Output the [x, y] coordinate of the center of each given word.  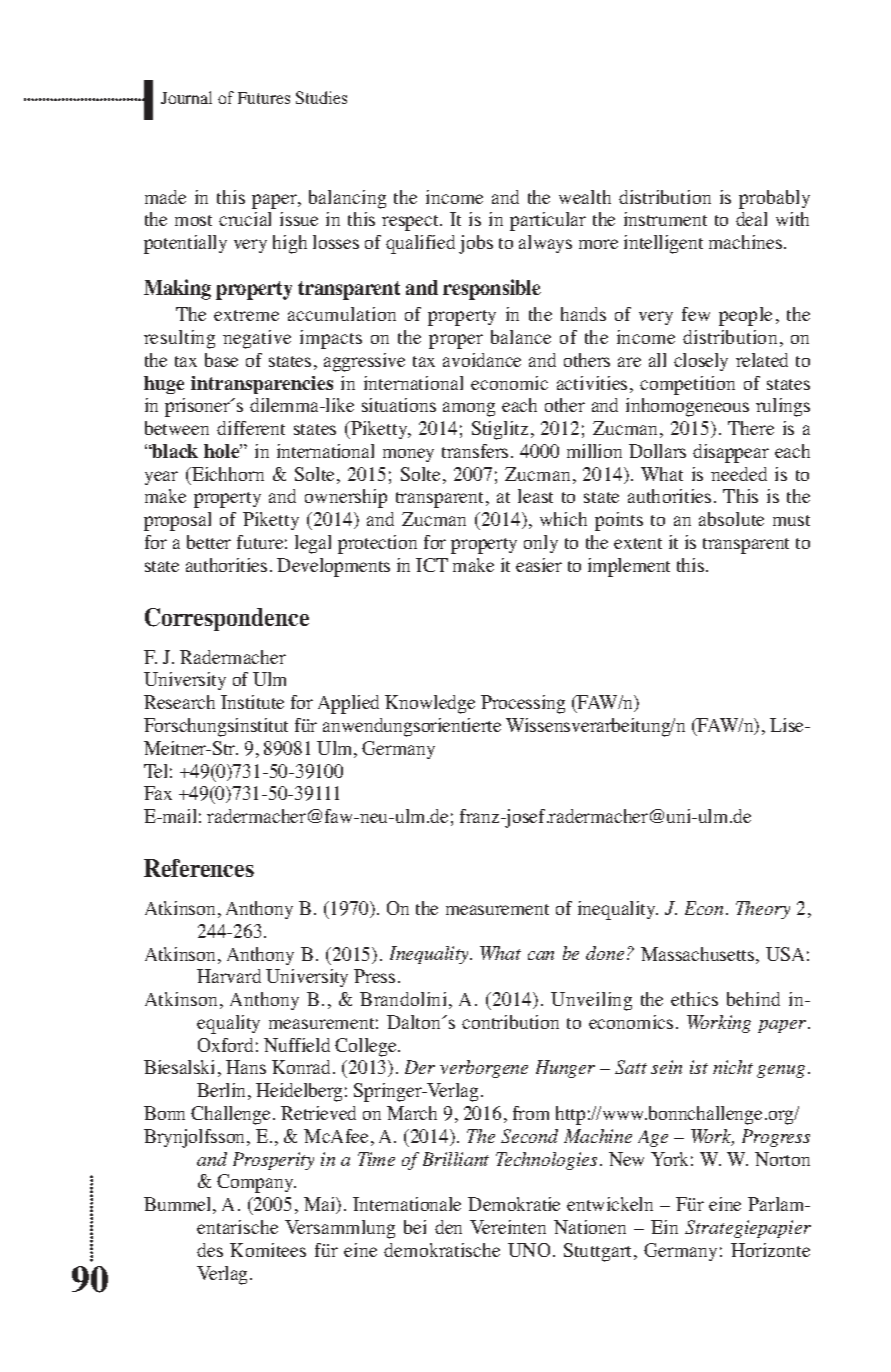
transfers [475, 451]
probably [774, 199]
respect [411, 223]
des [210, 1250]
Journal [186, 97]
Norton [782, 1159]
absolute [731, 519]
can [541, 955]
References [199, 868]
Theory [763, 910]
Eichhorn [227, 474]
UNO [529, 1250]
